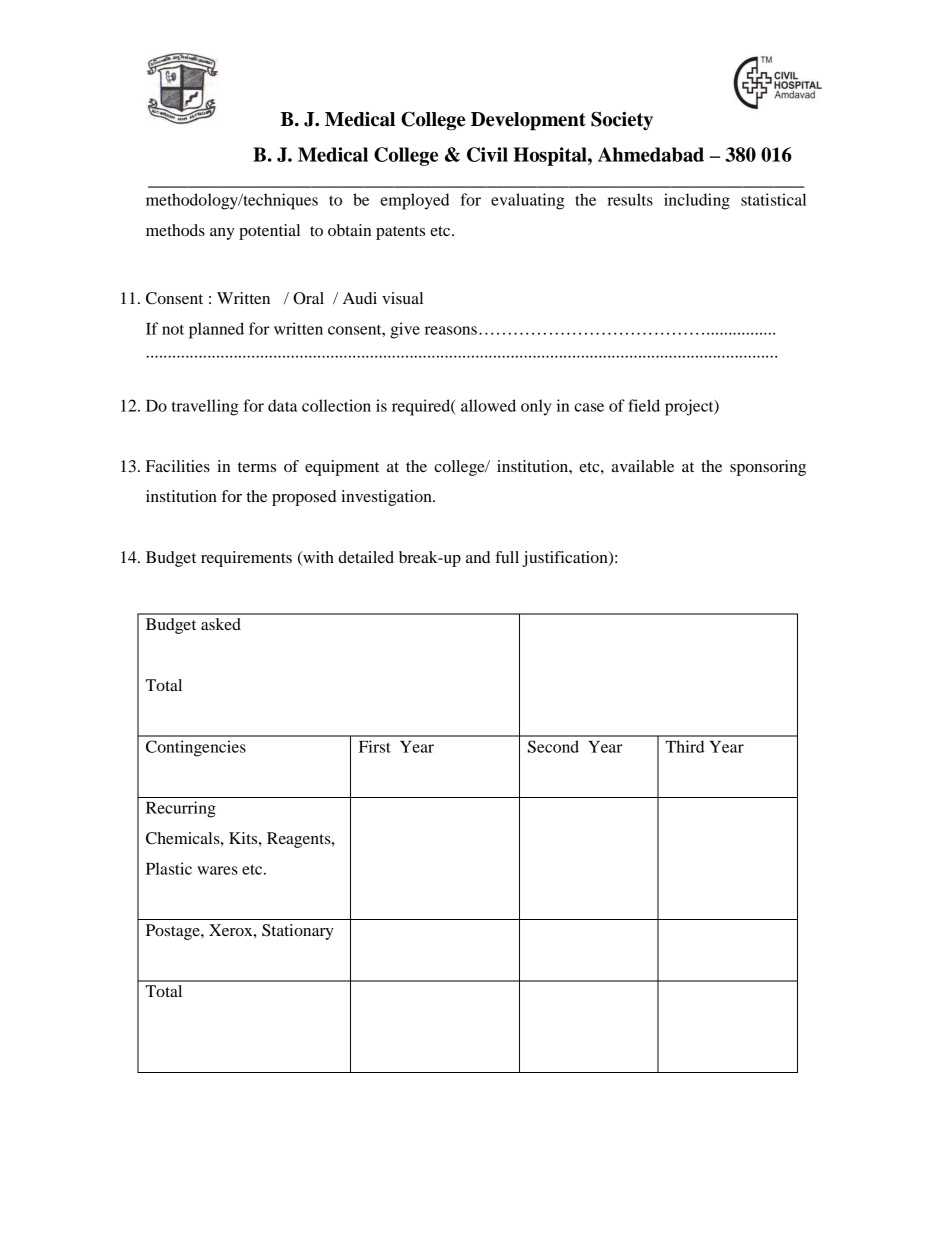 The image size is (952, 1233). What do you see at coordinates (217, 870) in the screenshot?
I see `wares` at bounding box center [217, 870].
